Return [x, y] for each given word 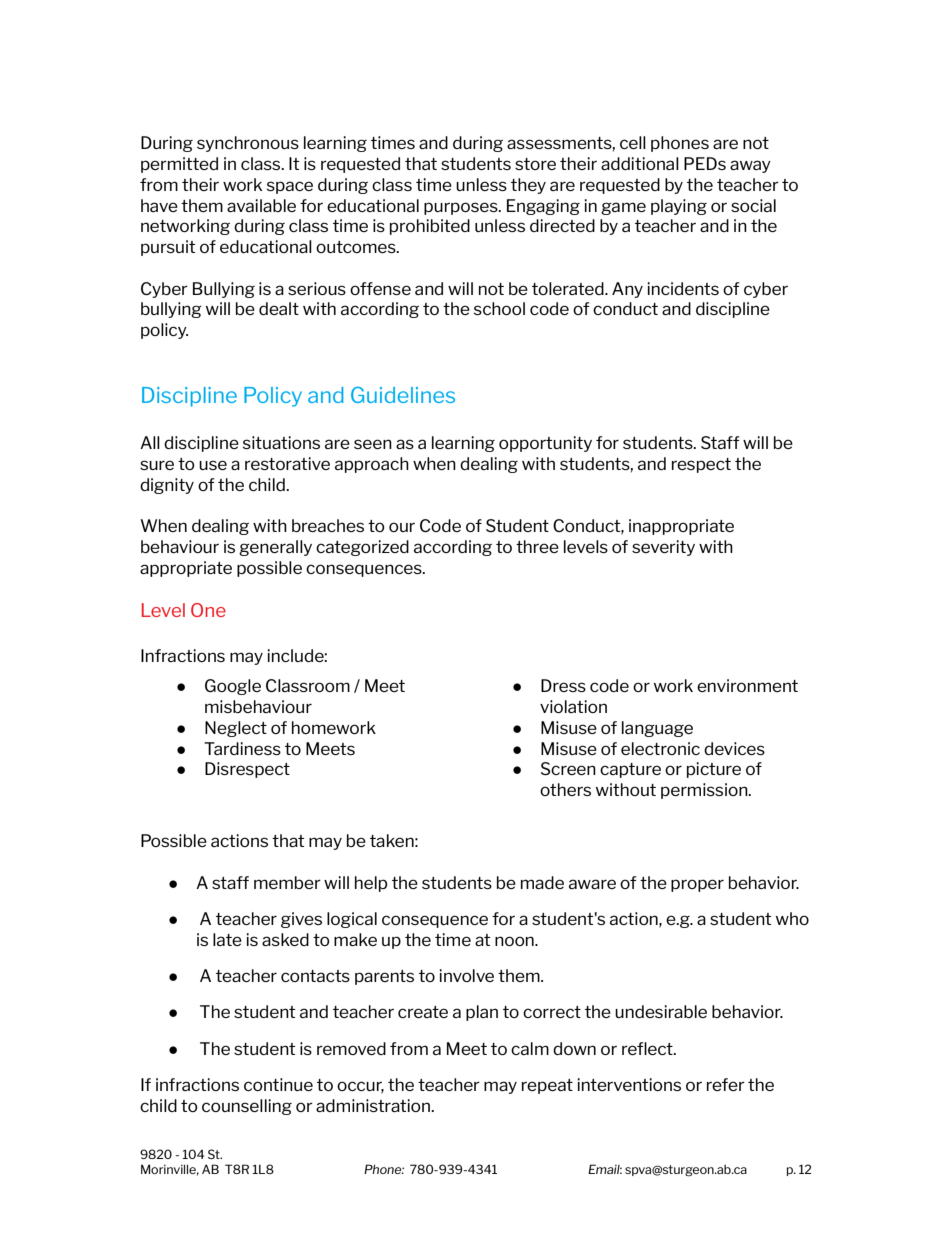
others [565, 789]
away [750, 166]
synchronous [248, 144]
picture [714, 770]
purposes [462, 208]
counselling [247, 1107]
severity [663, 548]
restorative [287, 463]
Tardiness [242, 748]
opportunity [545, 444]
